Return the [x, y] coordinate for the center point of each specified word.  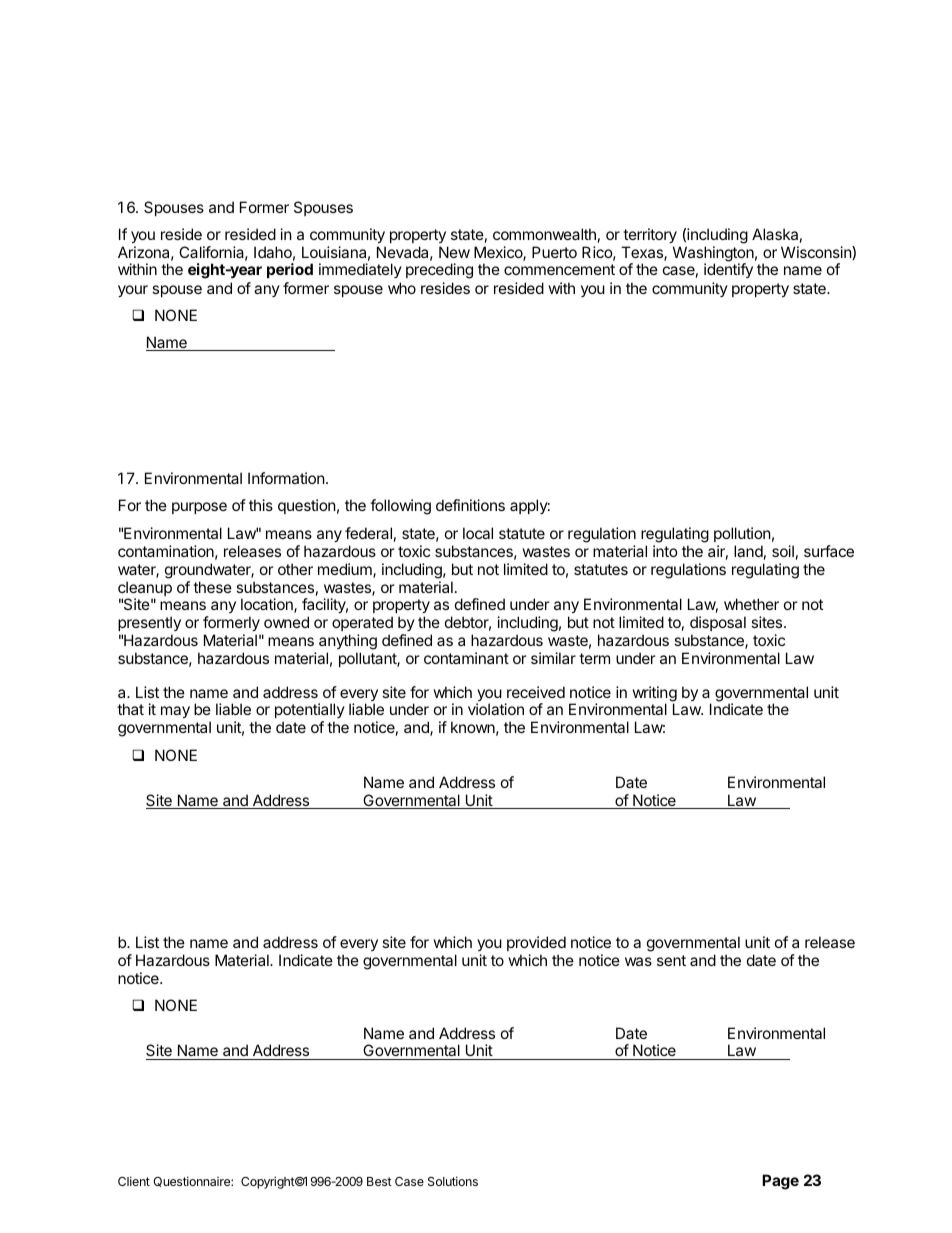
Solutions [453, 1181]
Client [134, 1181]
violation [496, 709]
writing [655, 695]
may [175, 712]
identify [728, 270]
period [290, 270]
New [454, 252]
